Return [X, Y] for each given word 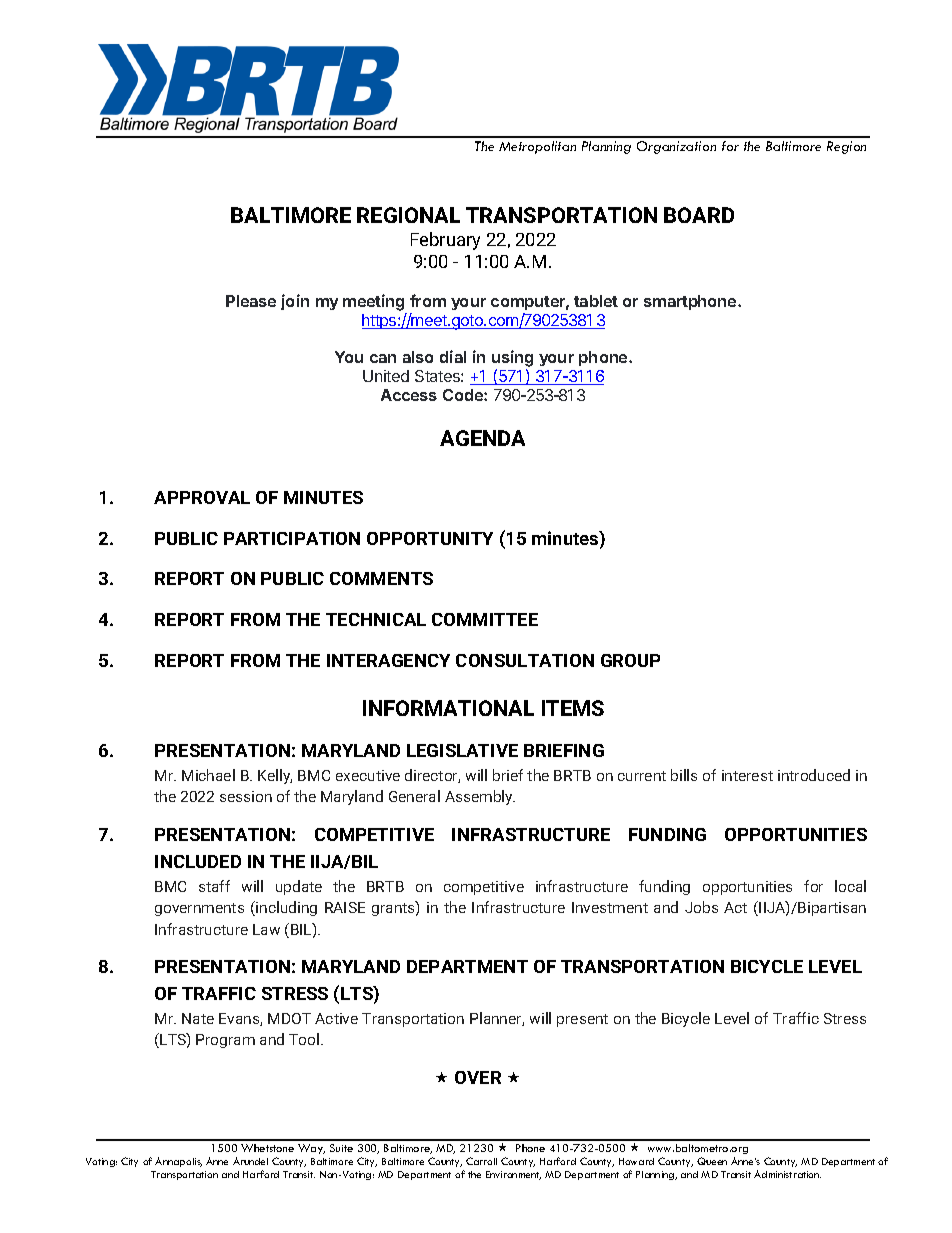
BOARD [699, 215]
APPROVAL [202, 497]
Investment [610, 907]
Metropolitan [537, 147]
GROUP [630, 660]
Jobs [701, 907]
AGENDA [482, 438]
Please [251, 301]
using [512, 360]
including [285, 908]
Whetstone [267, 1148]
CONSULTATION [525, 660]
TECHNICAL [376, 619]
